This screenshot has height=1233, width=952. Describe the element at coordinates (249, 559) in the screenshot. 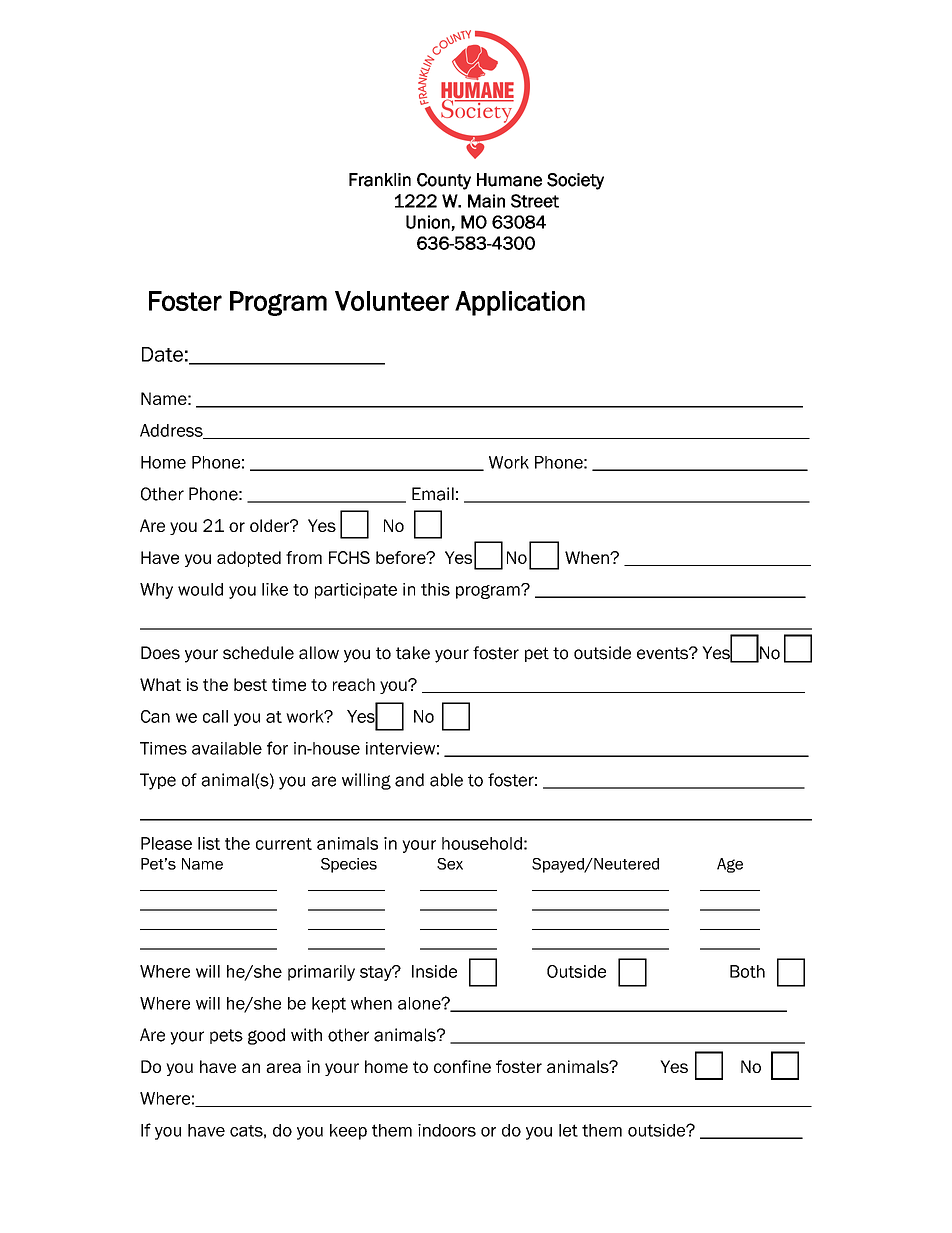

I see `adopted` at that location.
